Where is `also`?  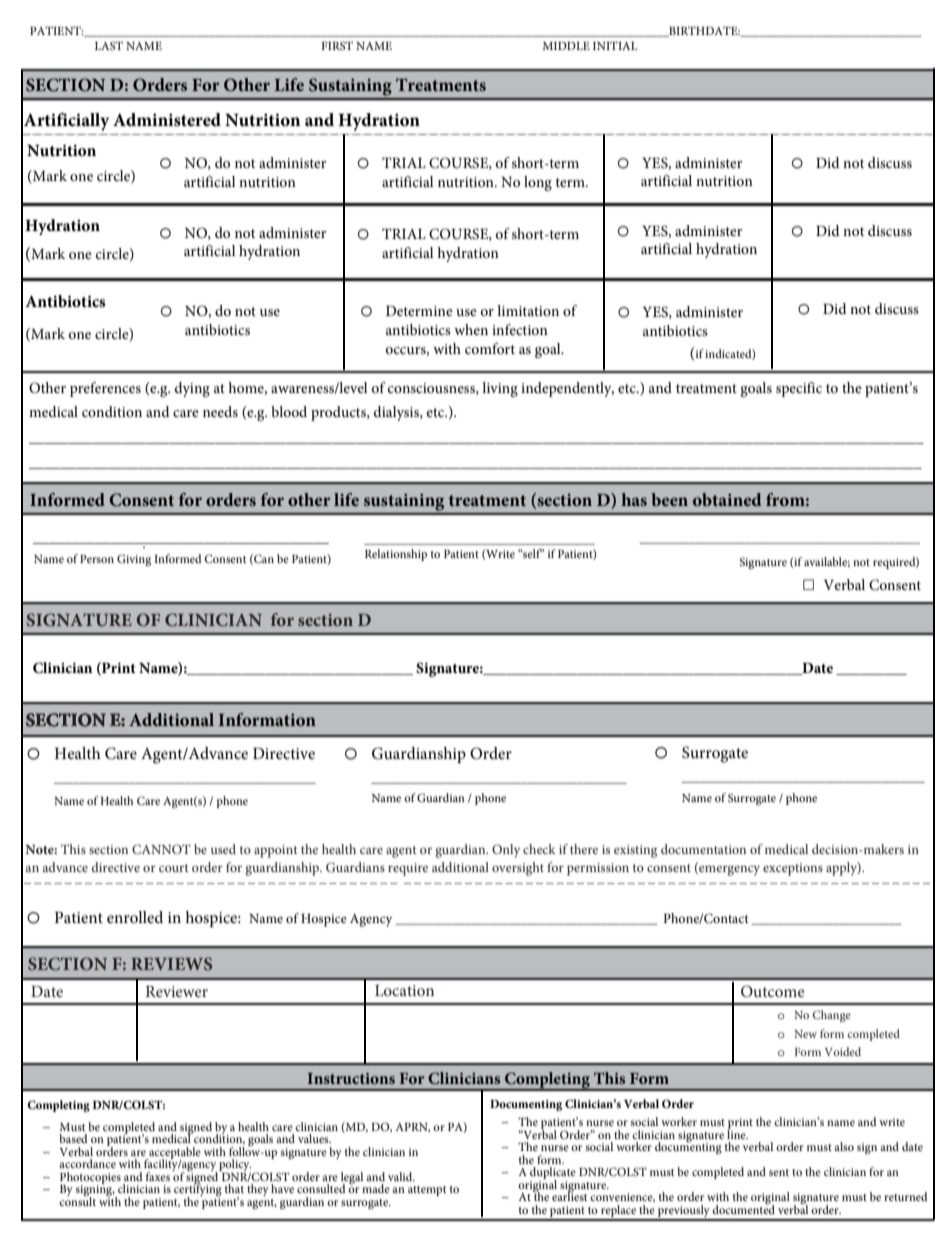
also is located at coordinates (844, 1146).
